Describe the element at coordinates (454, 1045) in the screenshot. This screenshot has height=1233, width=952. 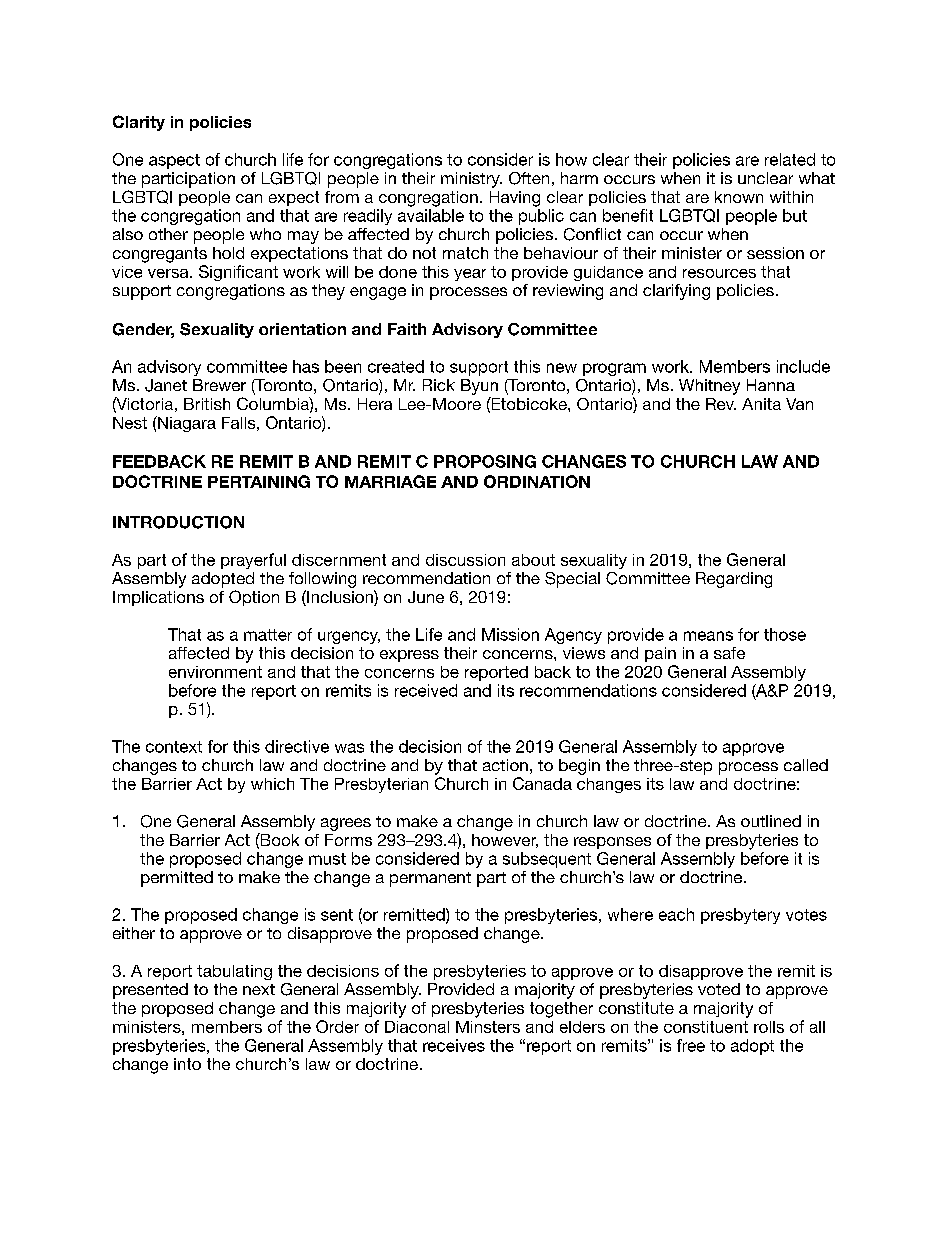
I see `receives` at that location.
